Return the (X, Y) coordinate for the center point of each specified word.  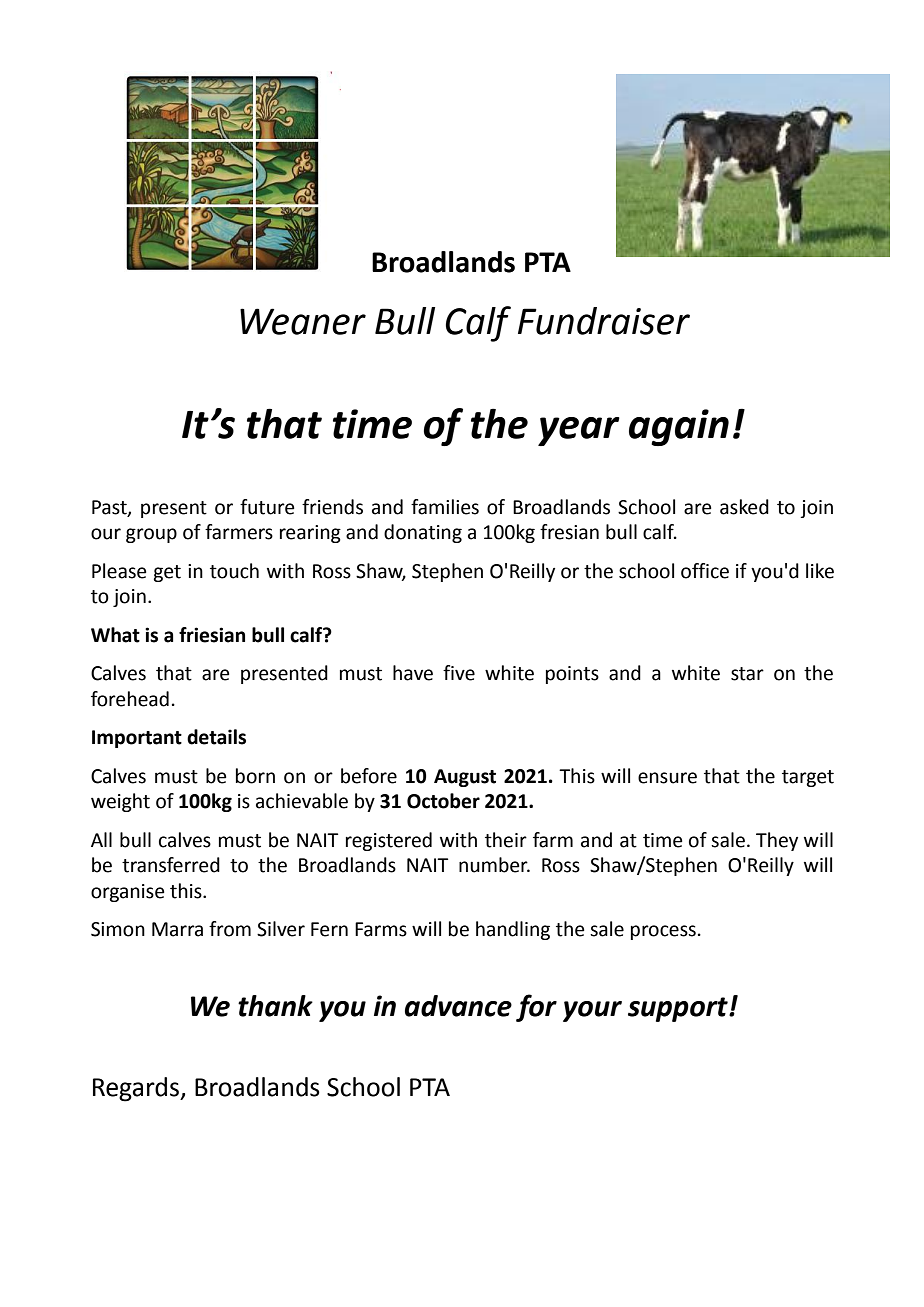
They (777, 841)
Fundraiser (604, 321)
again (679, 427)
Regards (137, 1089)
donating (423, 533)
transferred (171, 865)
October (443, 801)
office (705, 571)
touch (234, 571)
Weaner (303, 321)
